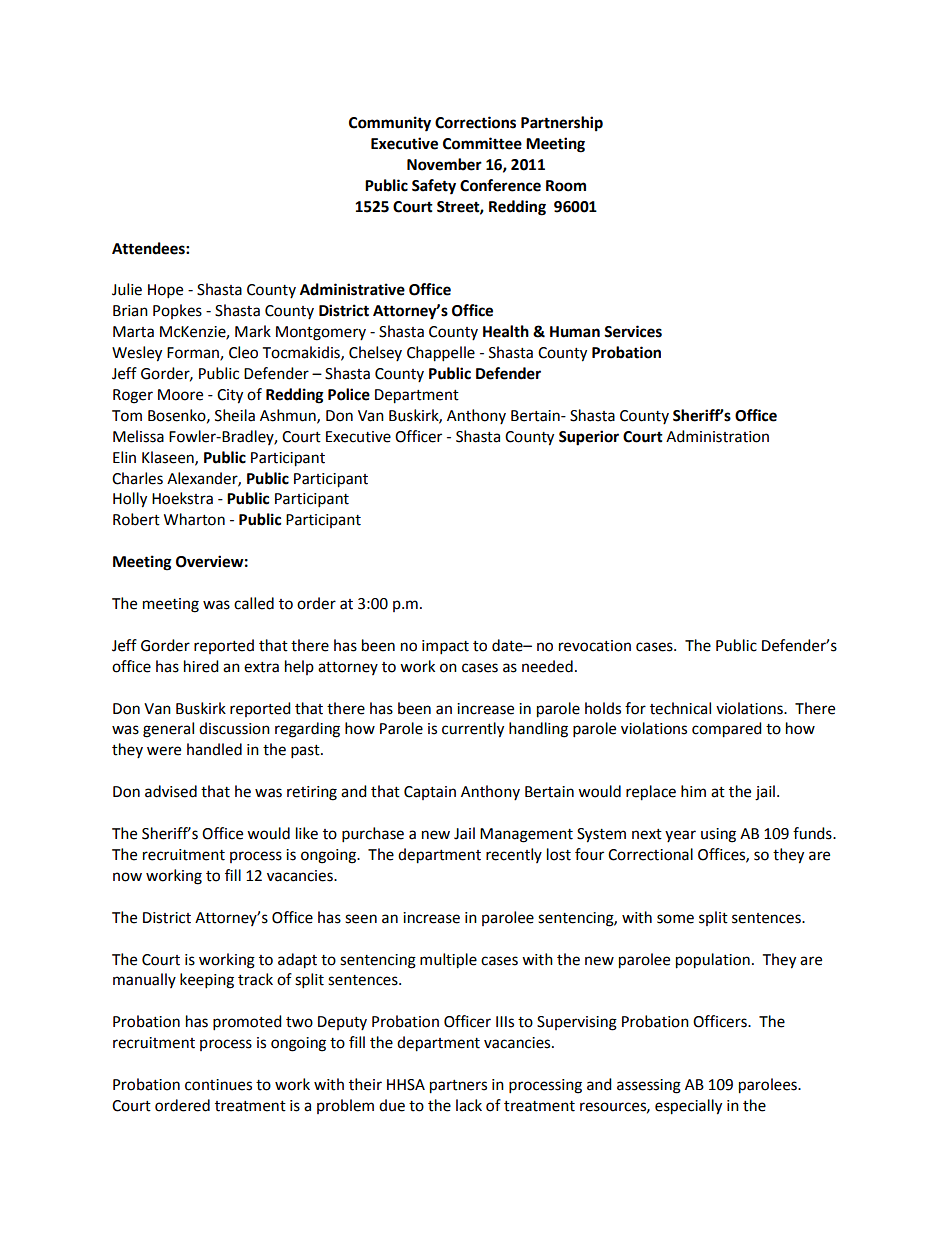  I want to click on Community, so click(390, 124).
